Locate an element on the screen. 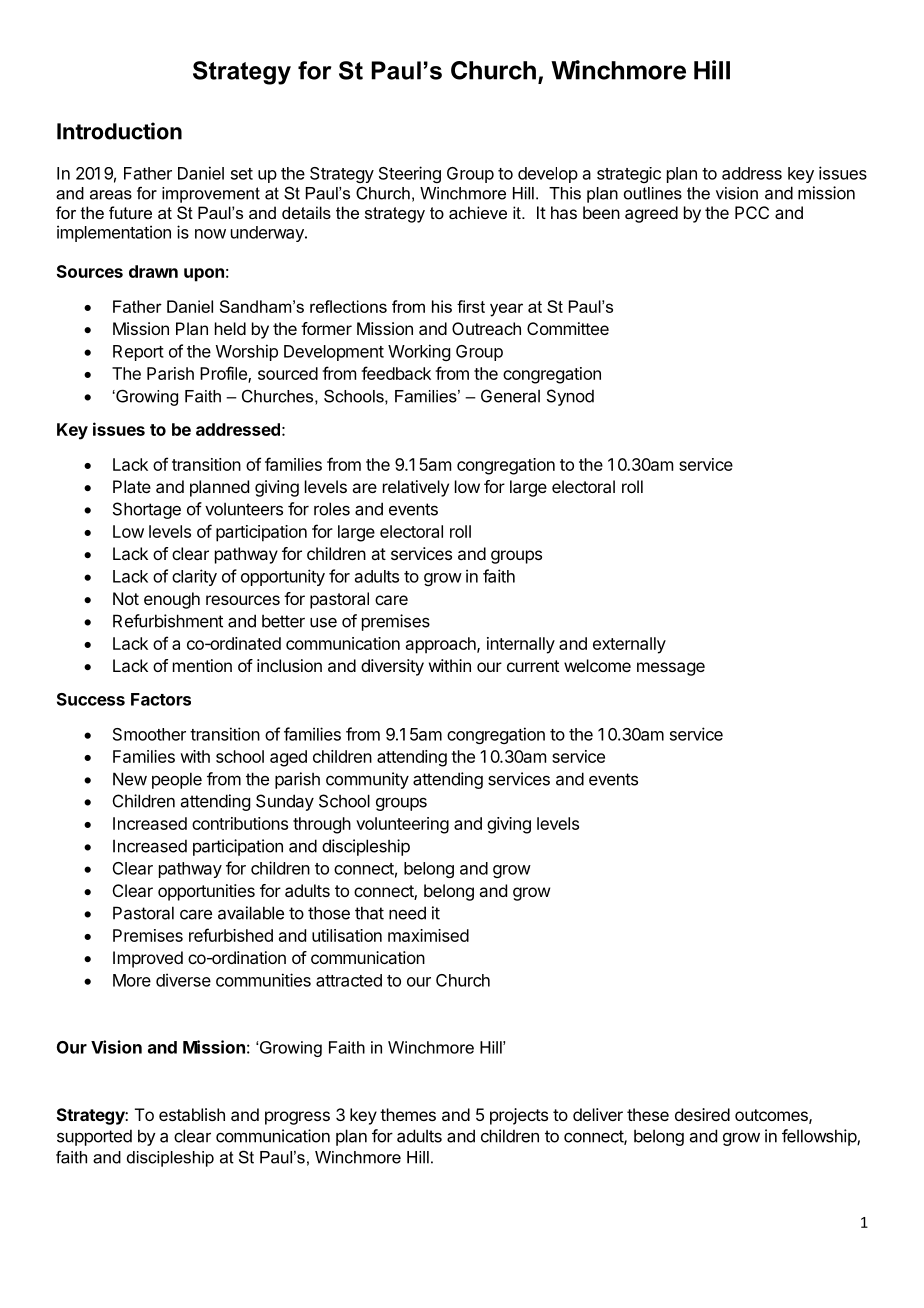 The image size is (924, 1308). Steering is located at coordinates (410, 174).
